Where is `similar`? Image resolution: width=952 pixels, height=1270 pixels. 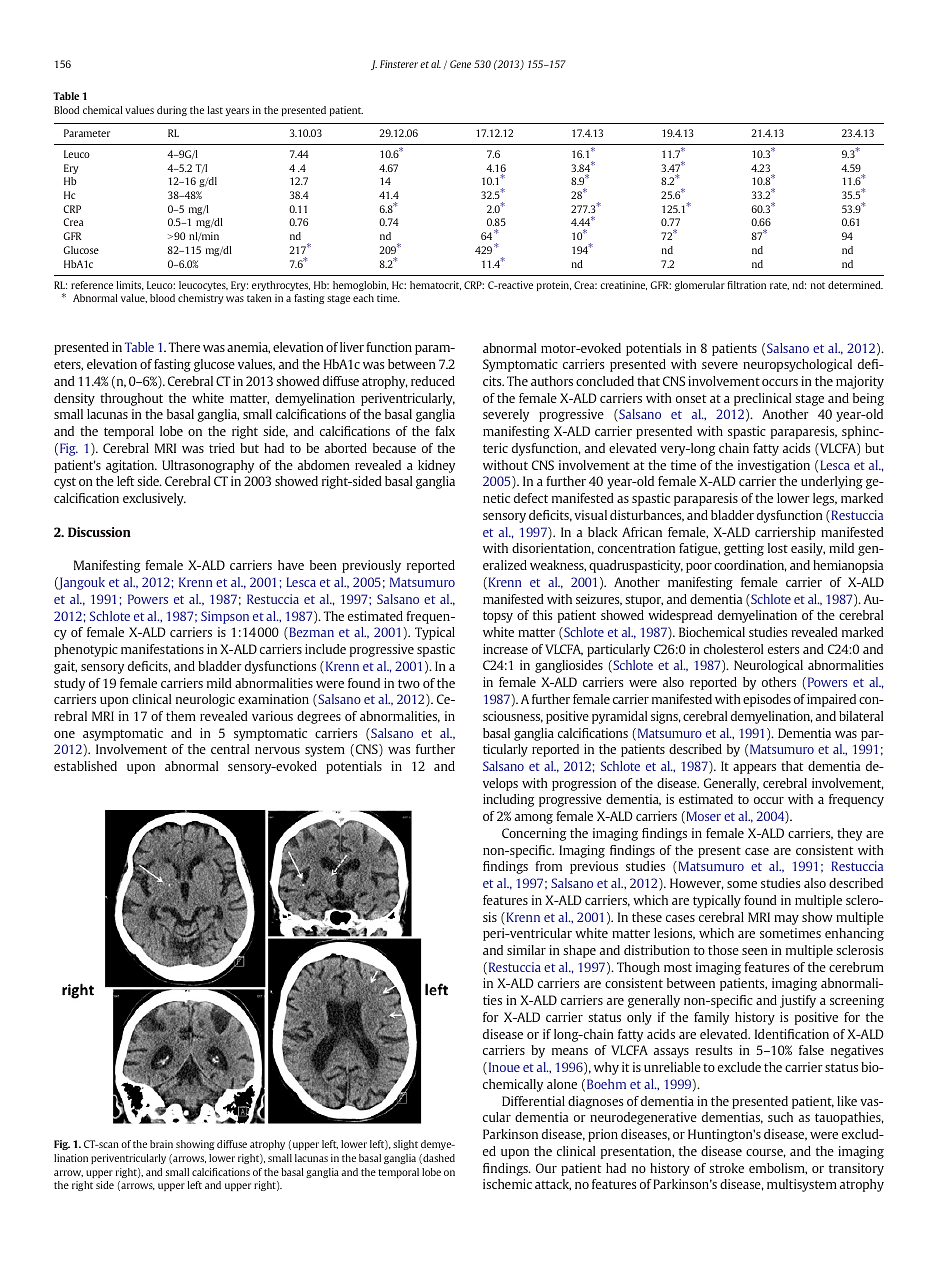
similar is located at coordinates (526, 950).
